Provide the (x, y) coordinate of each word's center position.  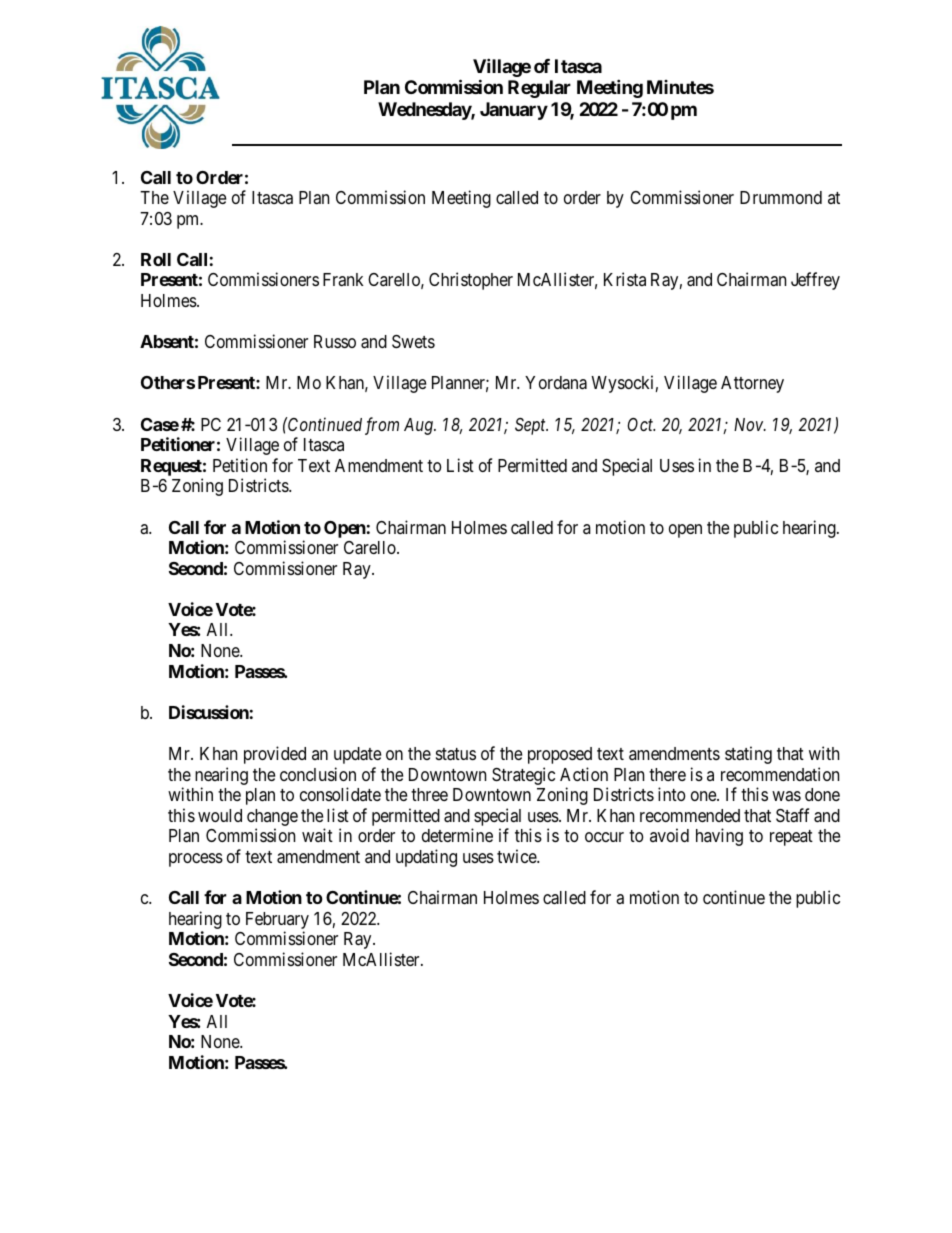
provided (275, 755)
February (277, 922)
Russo (335, 341)
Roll (156, 259)
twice (517, 856)
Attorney (752, 384)
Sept (531, 426)
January (514, 111)
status (456, 754)
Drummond (781, 197)
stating (748, 755)
